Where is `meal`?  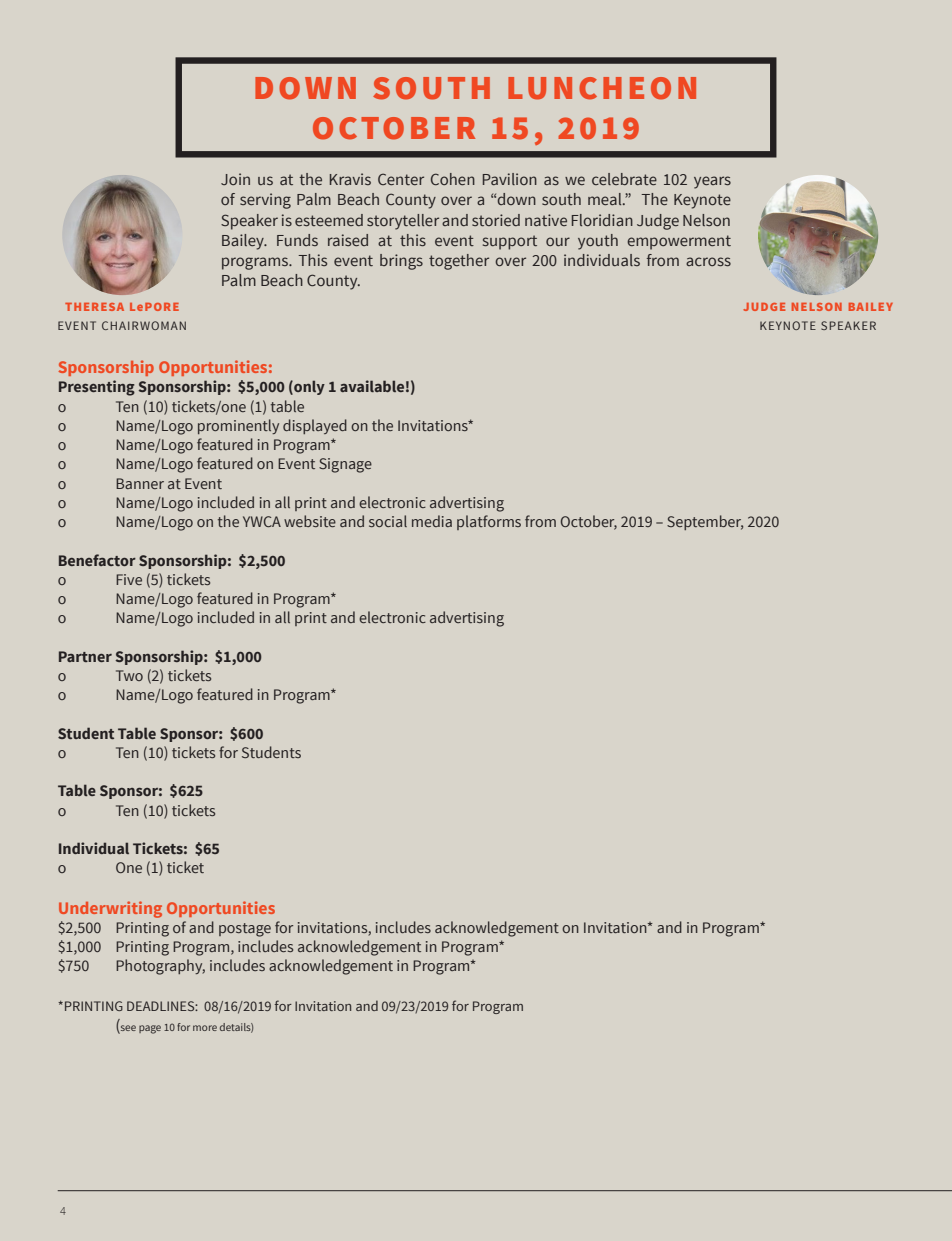
meal is located at coordinates (606, 199).
